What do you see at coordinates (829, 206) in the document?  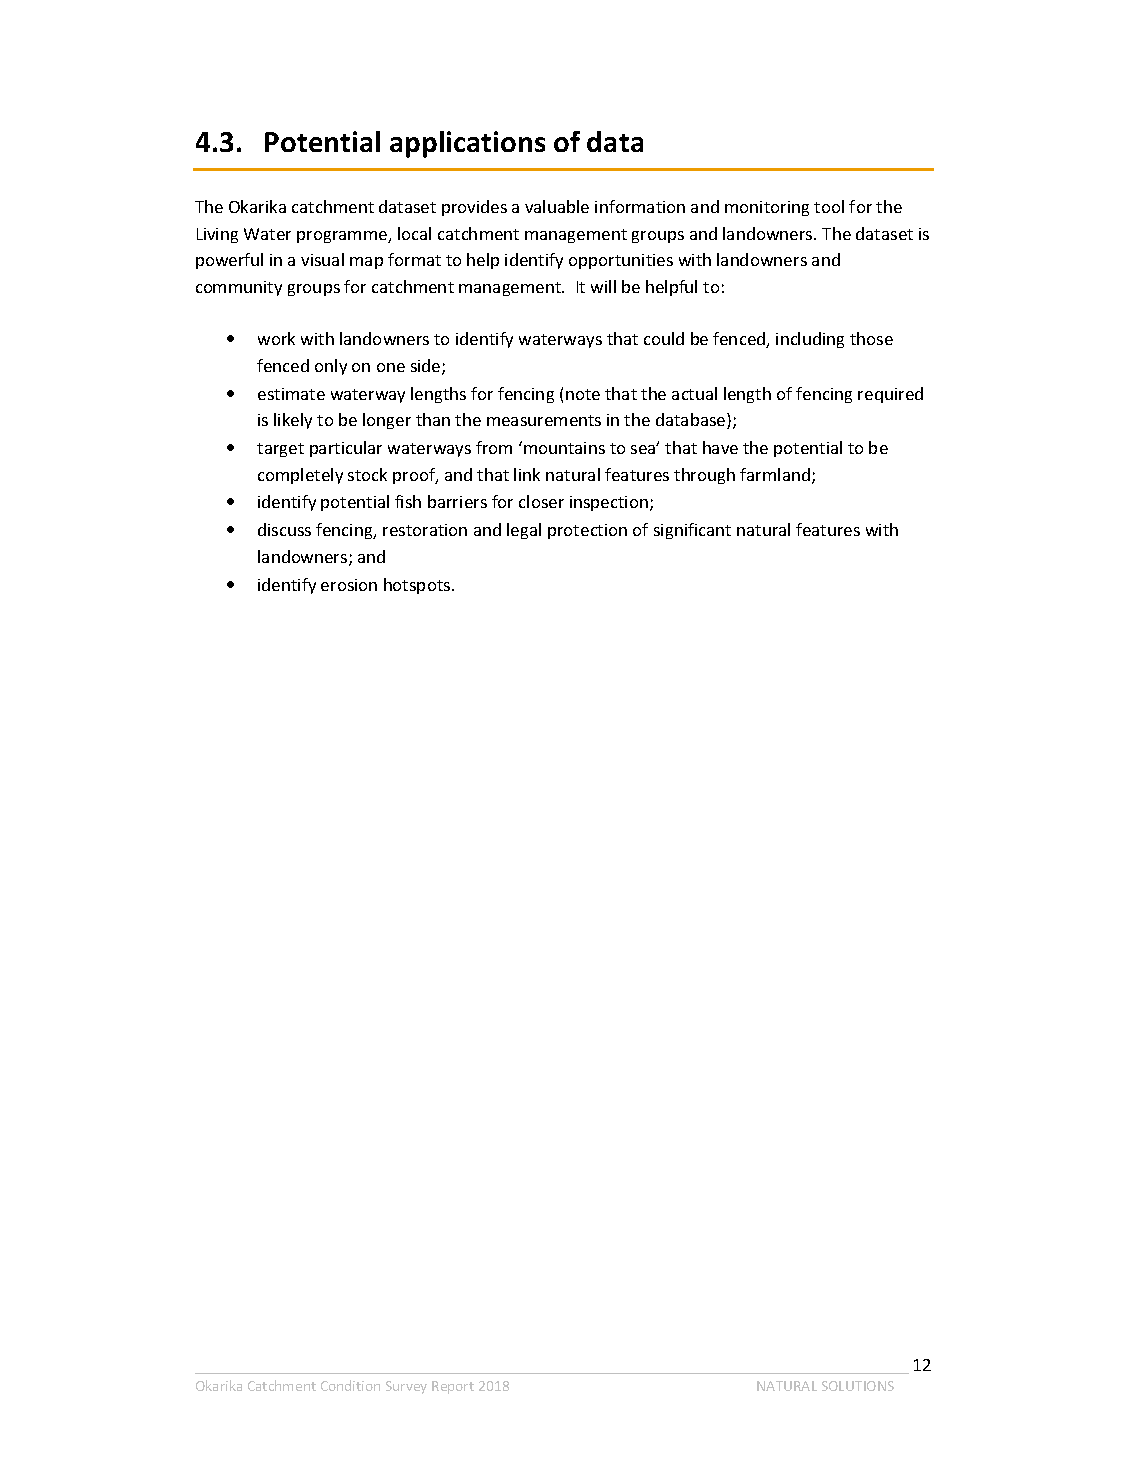 I see `tool` at bounding box center [829, 206].
